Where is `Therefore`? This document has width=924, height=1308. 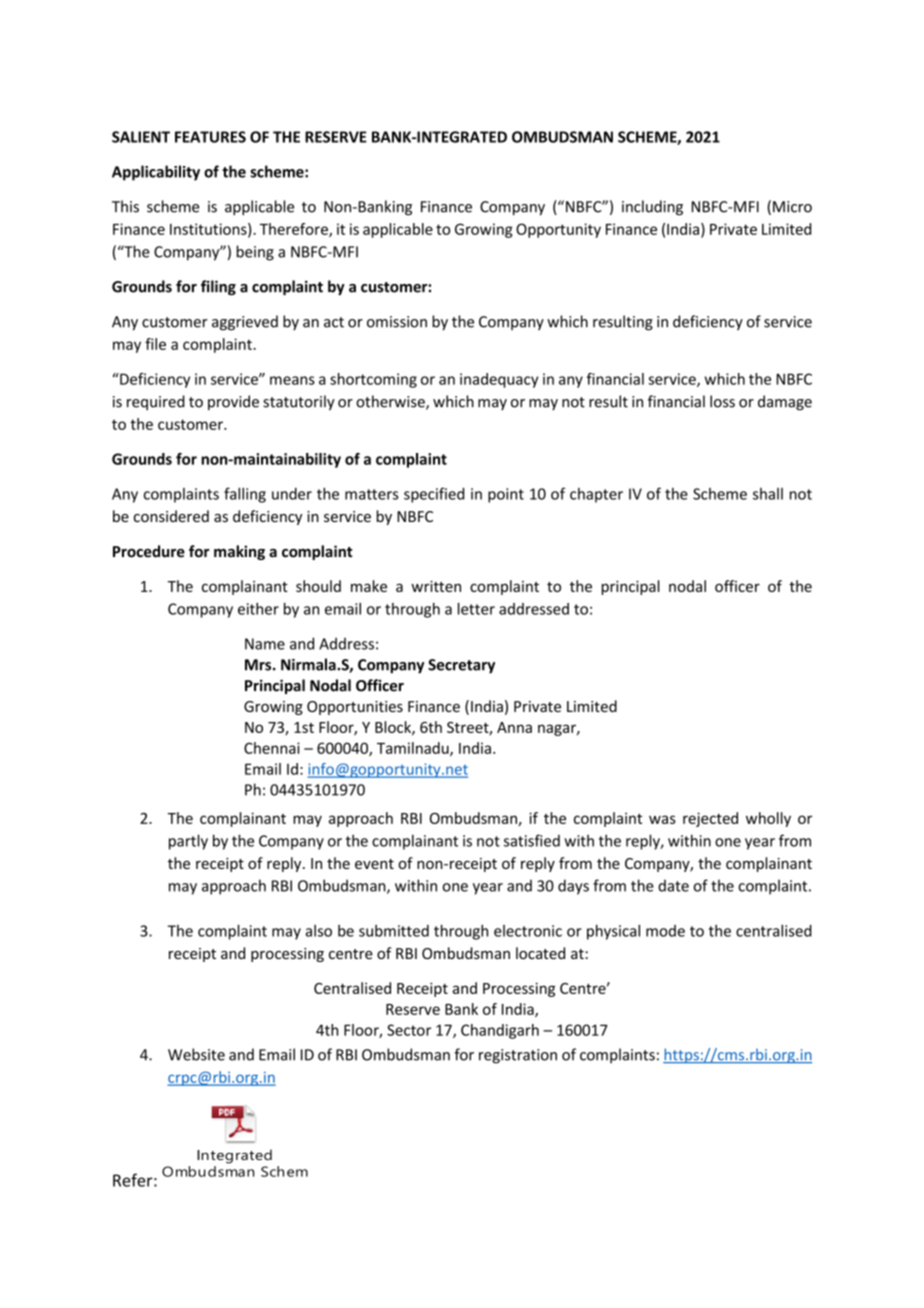
Therefore is located at coordinates (295, 230).
